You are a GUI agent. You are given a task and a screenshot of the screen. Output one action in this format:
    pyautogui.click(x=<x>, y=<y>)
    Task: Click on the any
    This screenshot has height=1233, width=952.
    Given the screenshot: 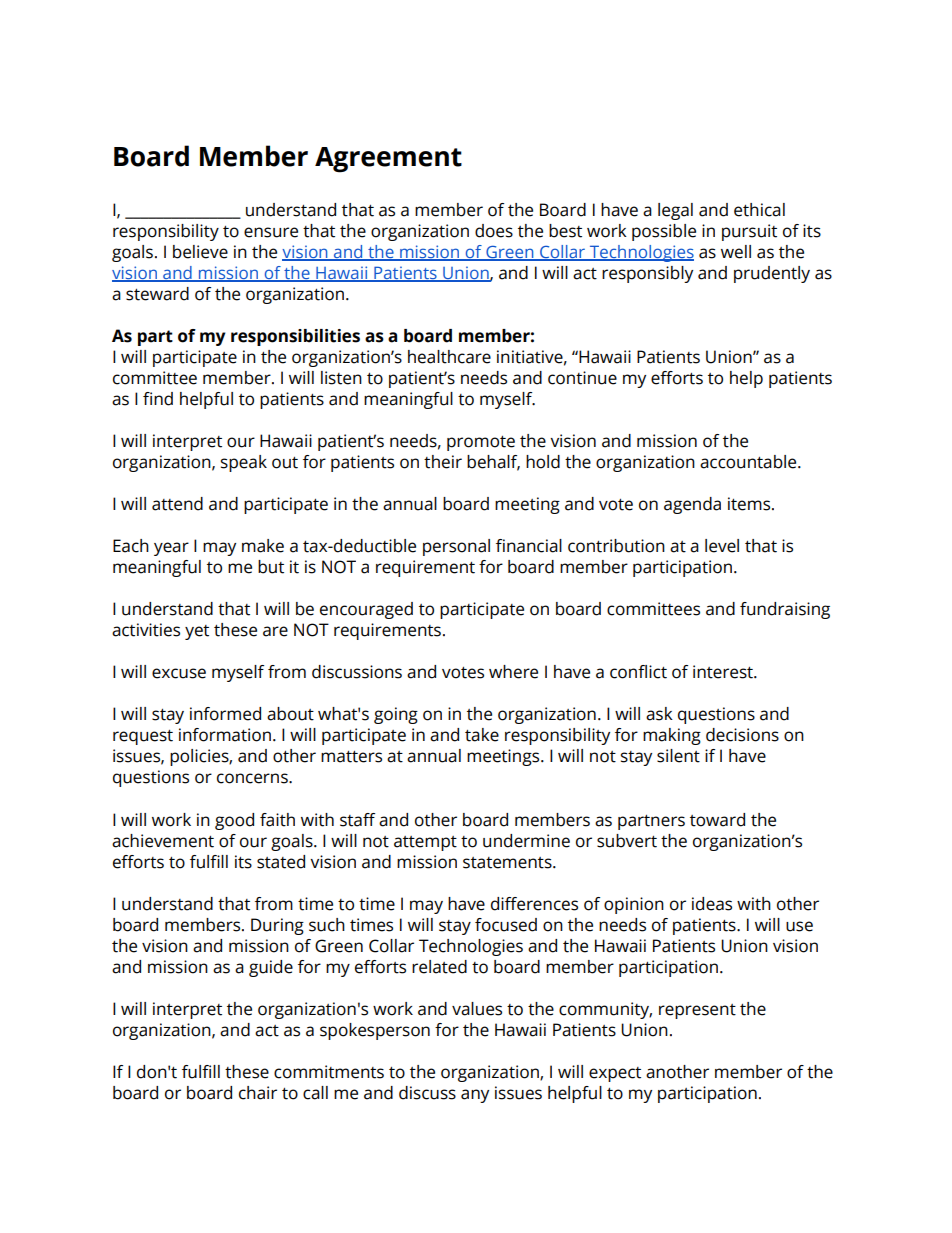 What is the action you would take?
    pyautogui.click(x=475, y=1096)
